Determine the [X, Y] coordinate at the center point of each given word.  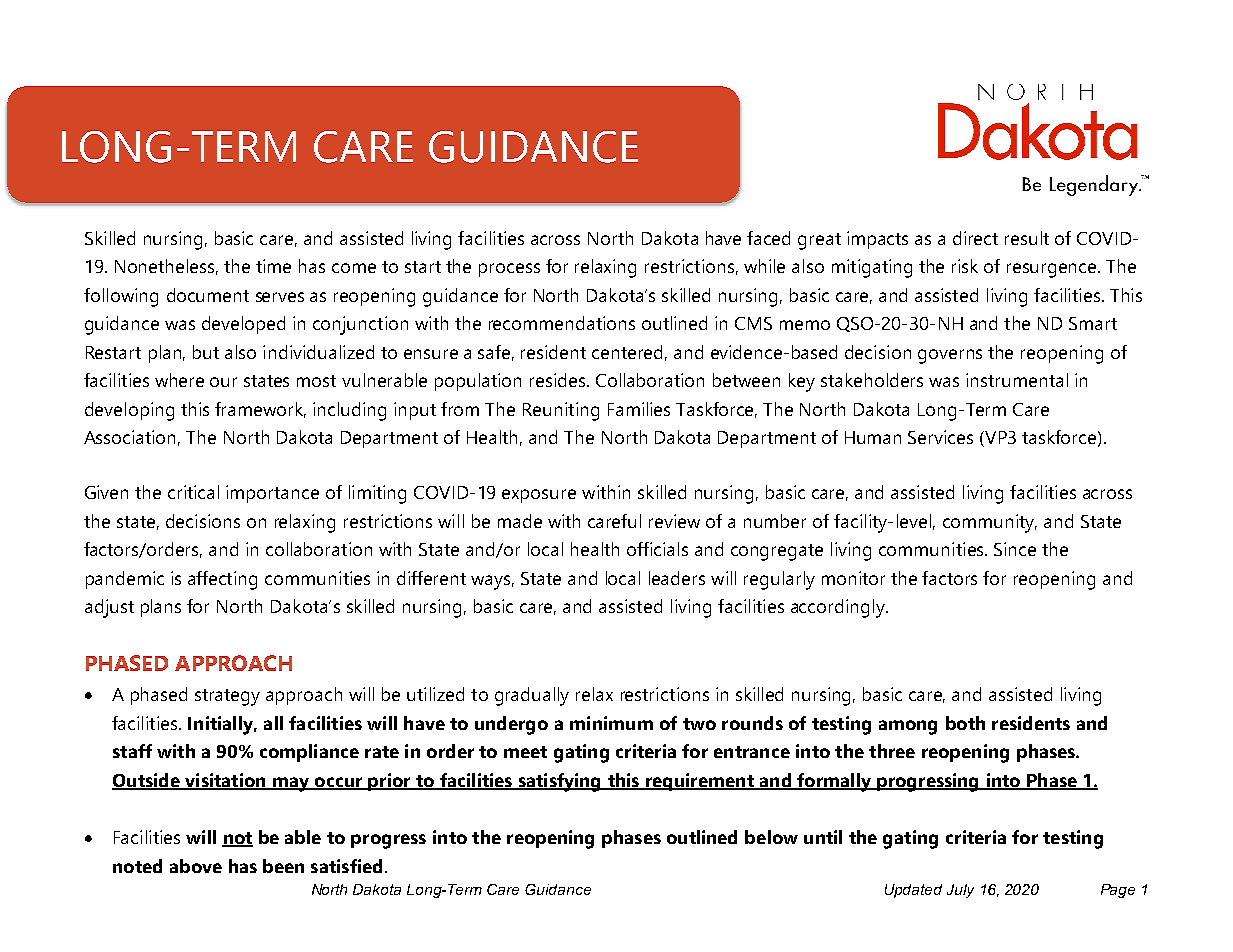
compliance [309, 753]
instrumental [1017, 380]
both [965, 723]
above [196, 866]
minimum [611, 723]
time [273, 266]
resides [559, 380]
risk [965, 266]
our [223, 382]
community [990, 523]
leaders [677, 578]
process [509, 270]
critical [193, 492]
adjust [109, 608]
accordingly [839, 608]
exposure [539, 496]
